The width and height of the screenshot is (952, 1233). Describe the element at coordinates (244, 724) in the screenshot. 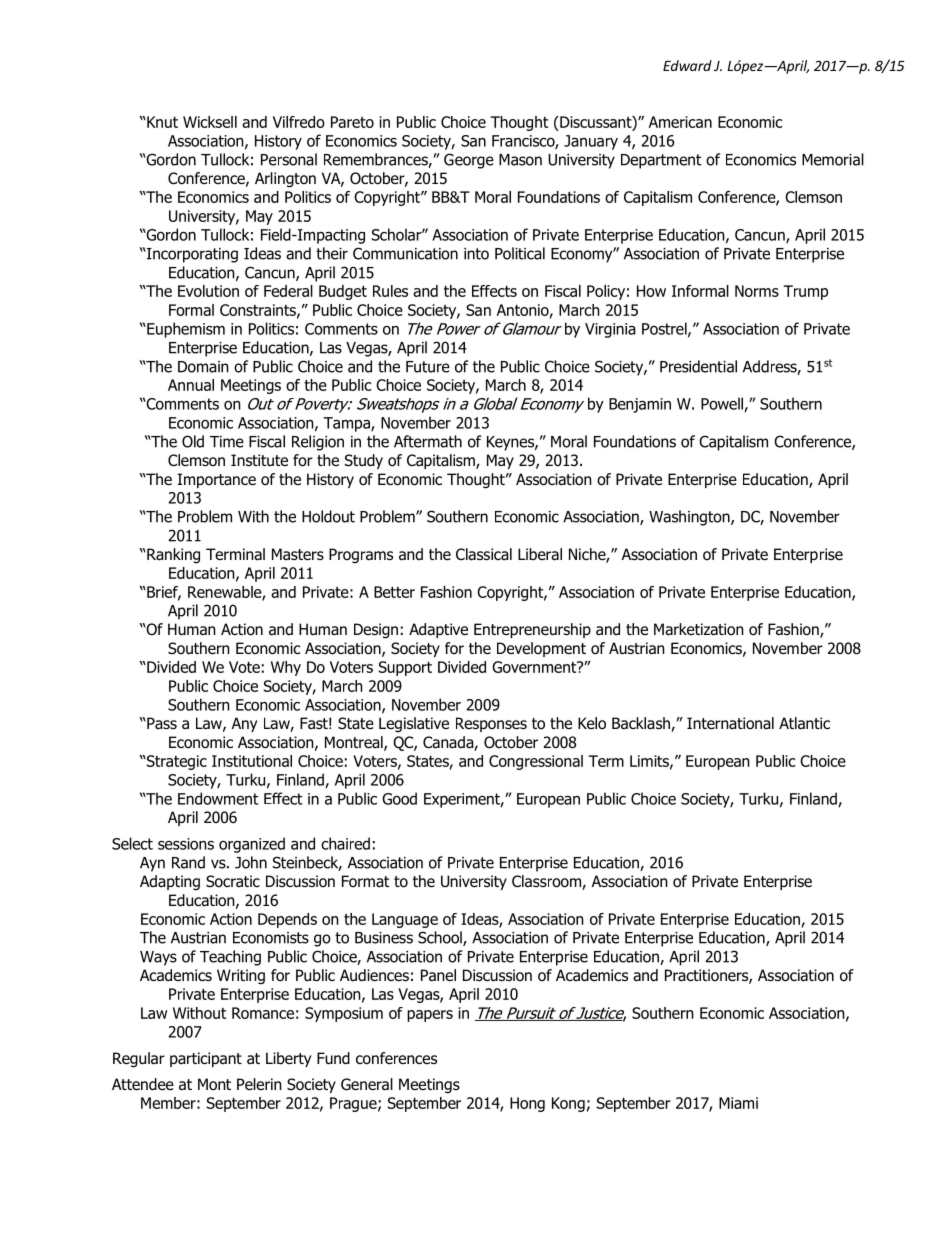

I see `Any` at that location.
